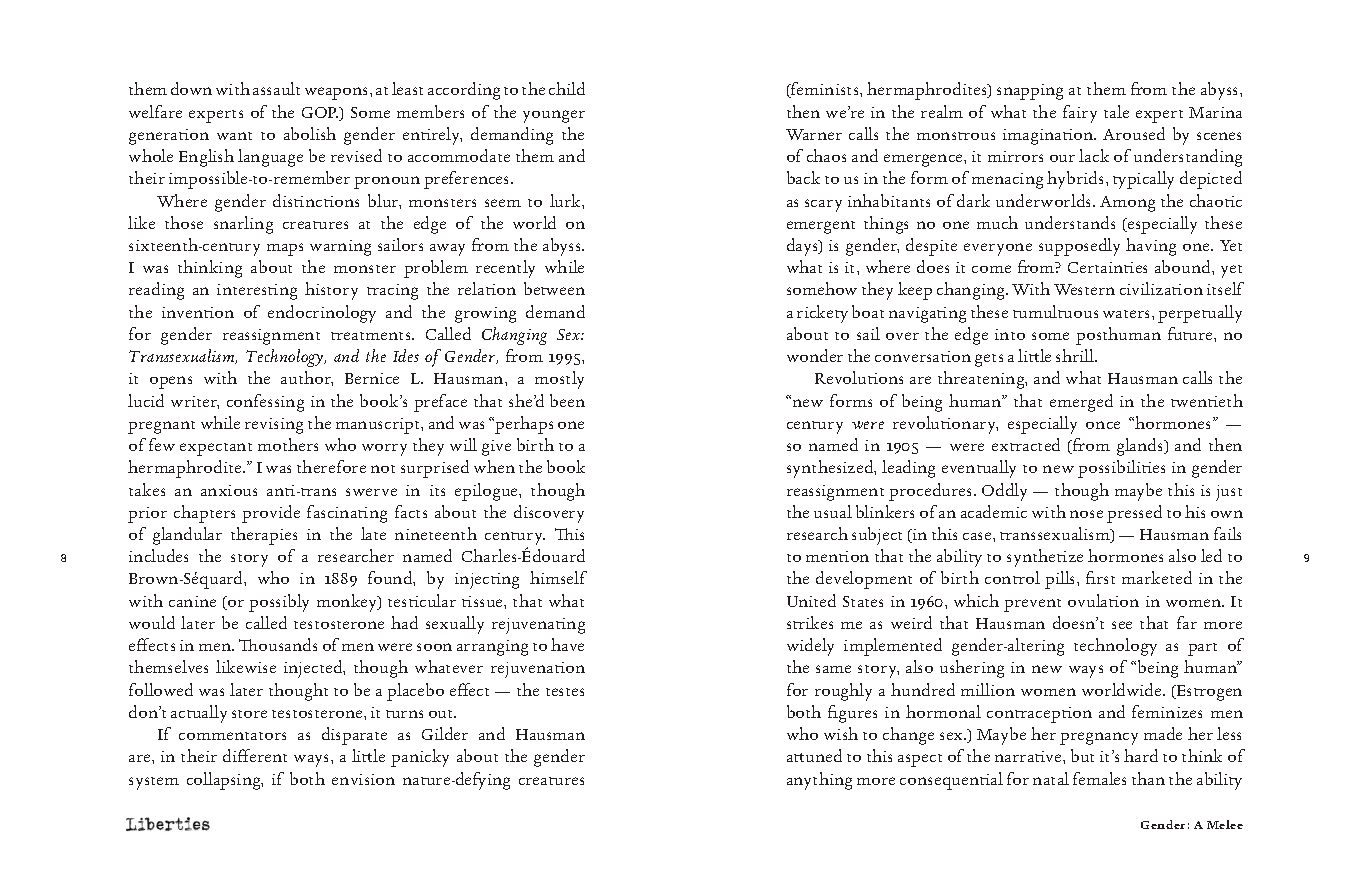 The width and height of the document is (1372, 886). I want to click on been, so click(567, 400).
